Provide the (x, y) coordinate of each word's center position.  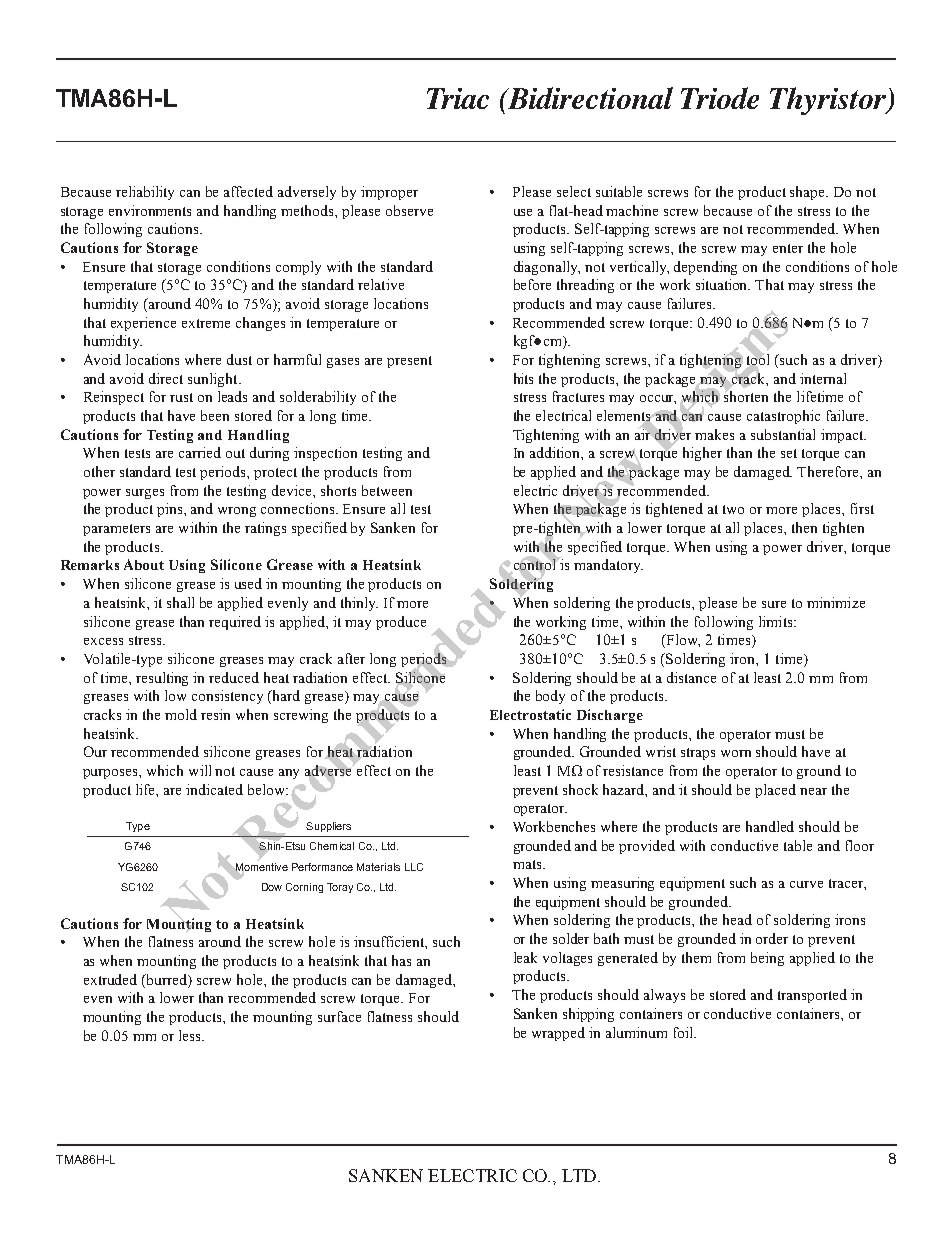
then (804, 527)
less (191, 1035)
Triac (458, 98)
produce (401, 623)
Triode (720, 98)
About (144, 564)
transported (812, 996)
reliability (145, 193)
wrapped (558, 1034)
